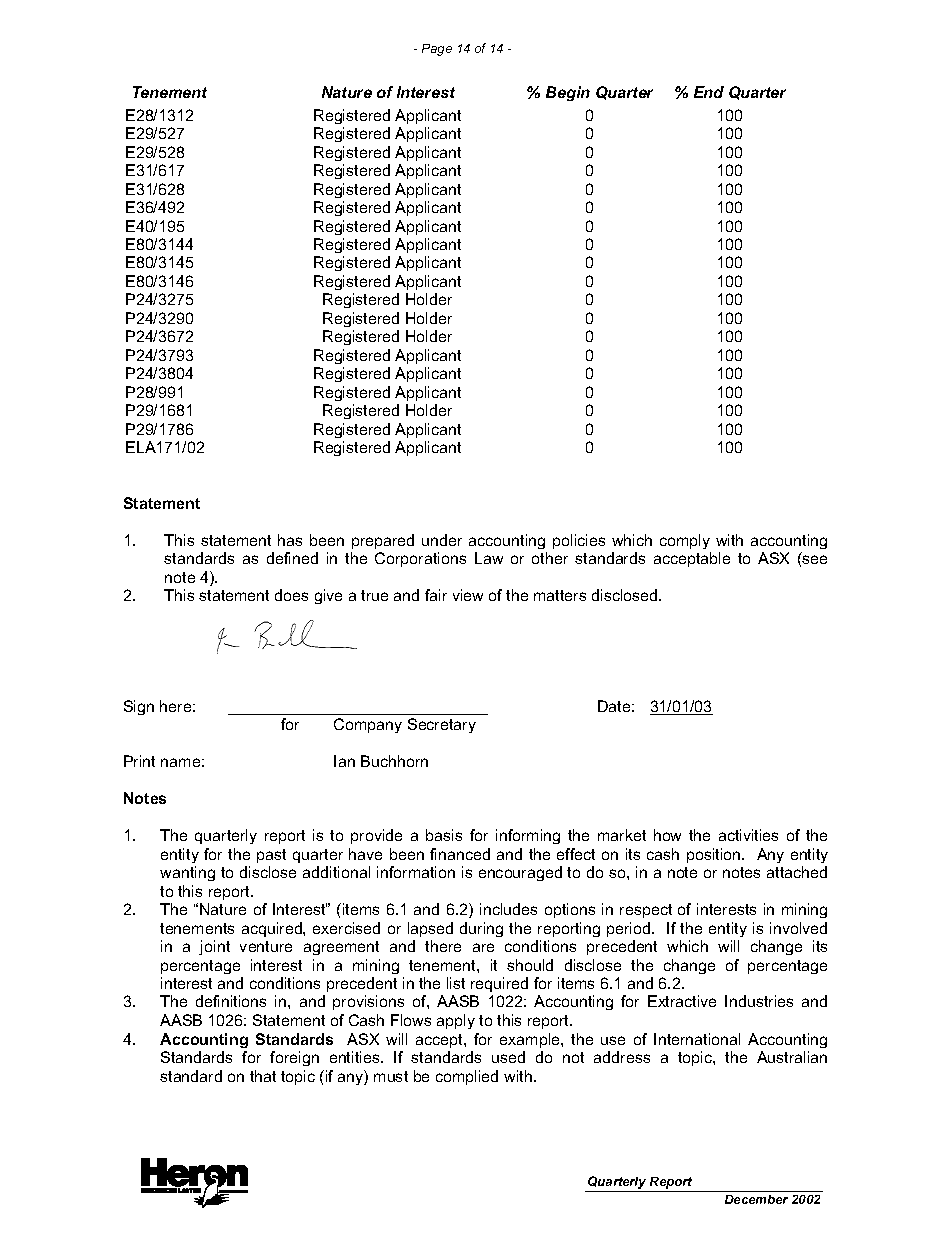 This document has width=952, height=1233. I want to click on comply, so click(685, 541).
